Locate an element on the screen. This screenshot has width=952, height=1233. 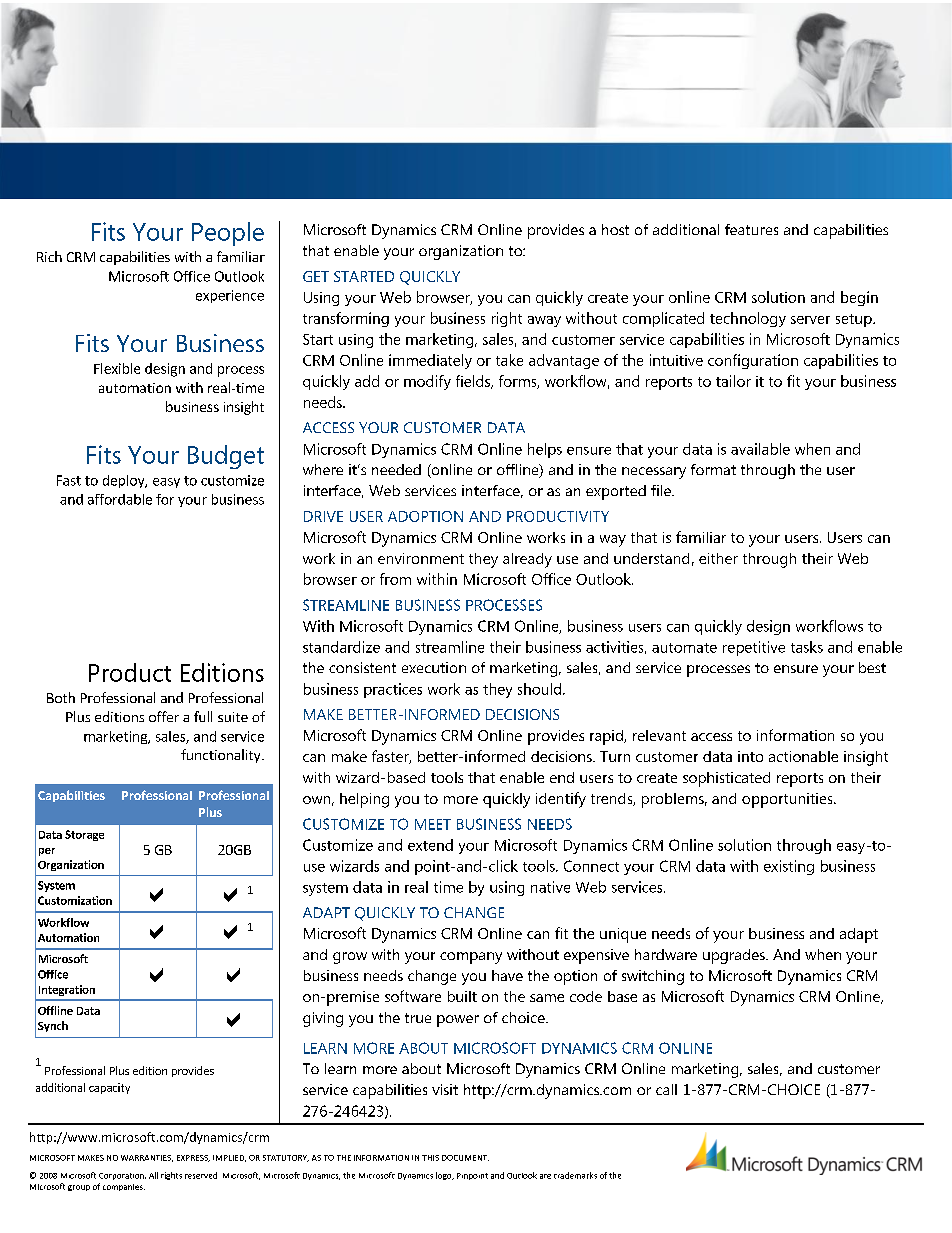
into is located at coordinates (750, 756).
